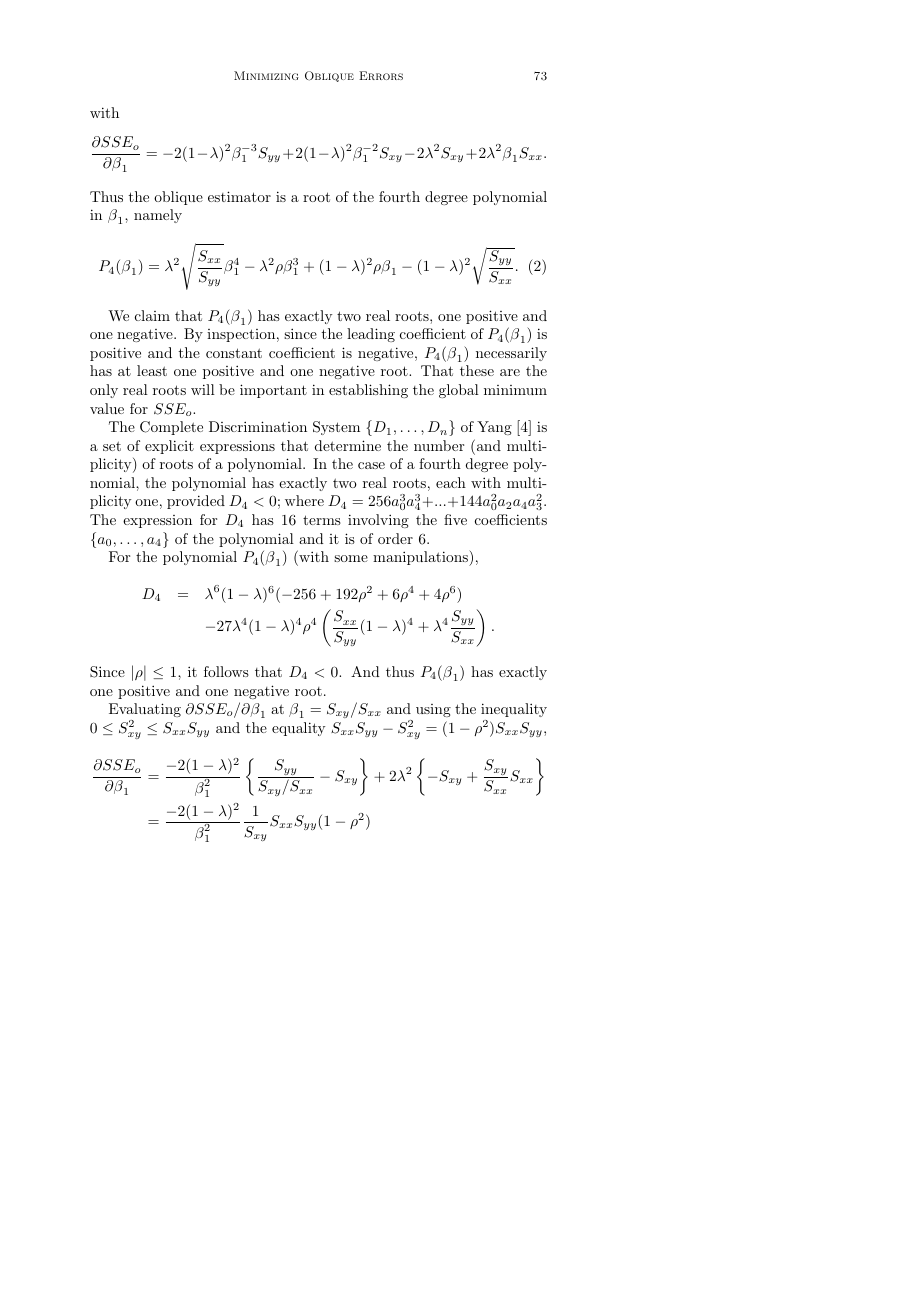  What do you see at coordinates (439, 445) in the page?
I see `number` at bounding box center [439, 445].
